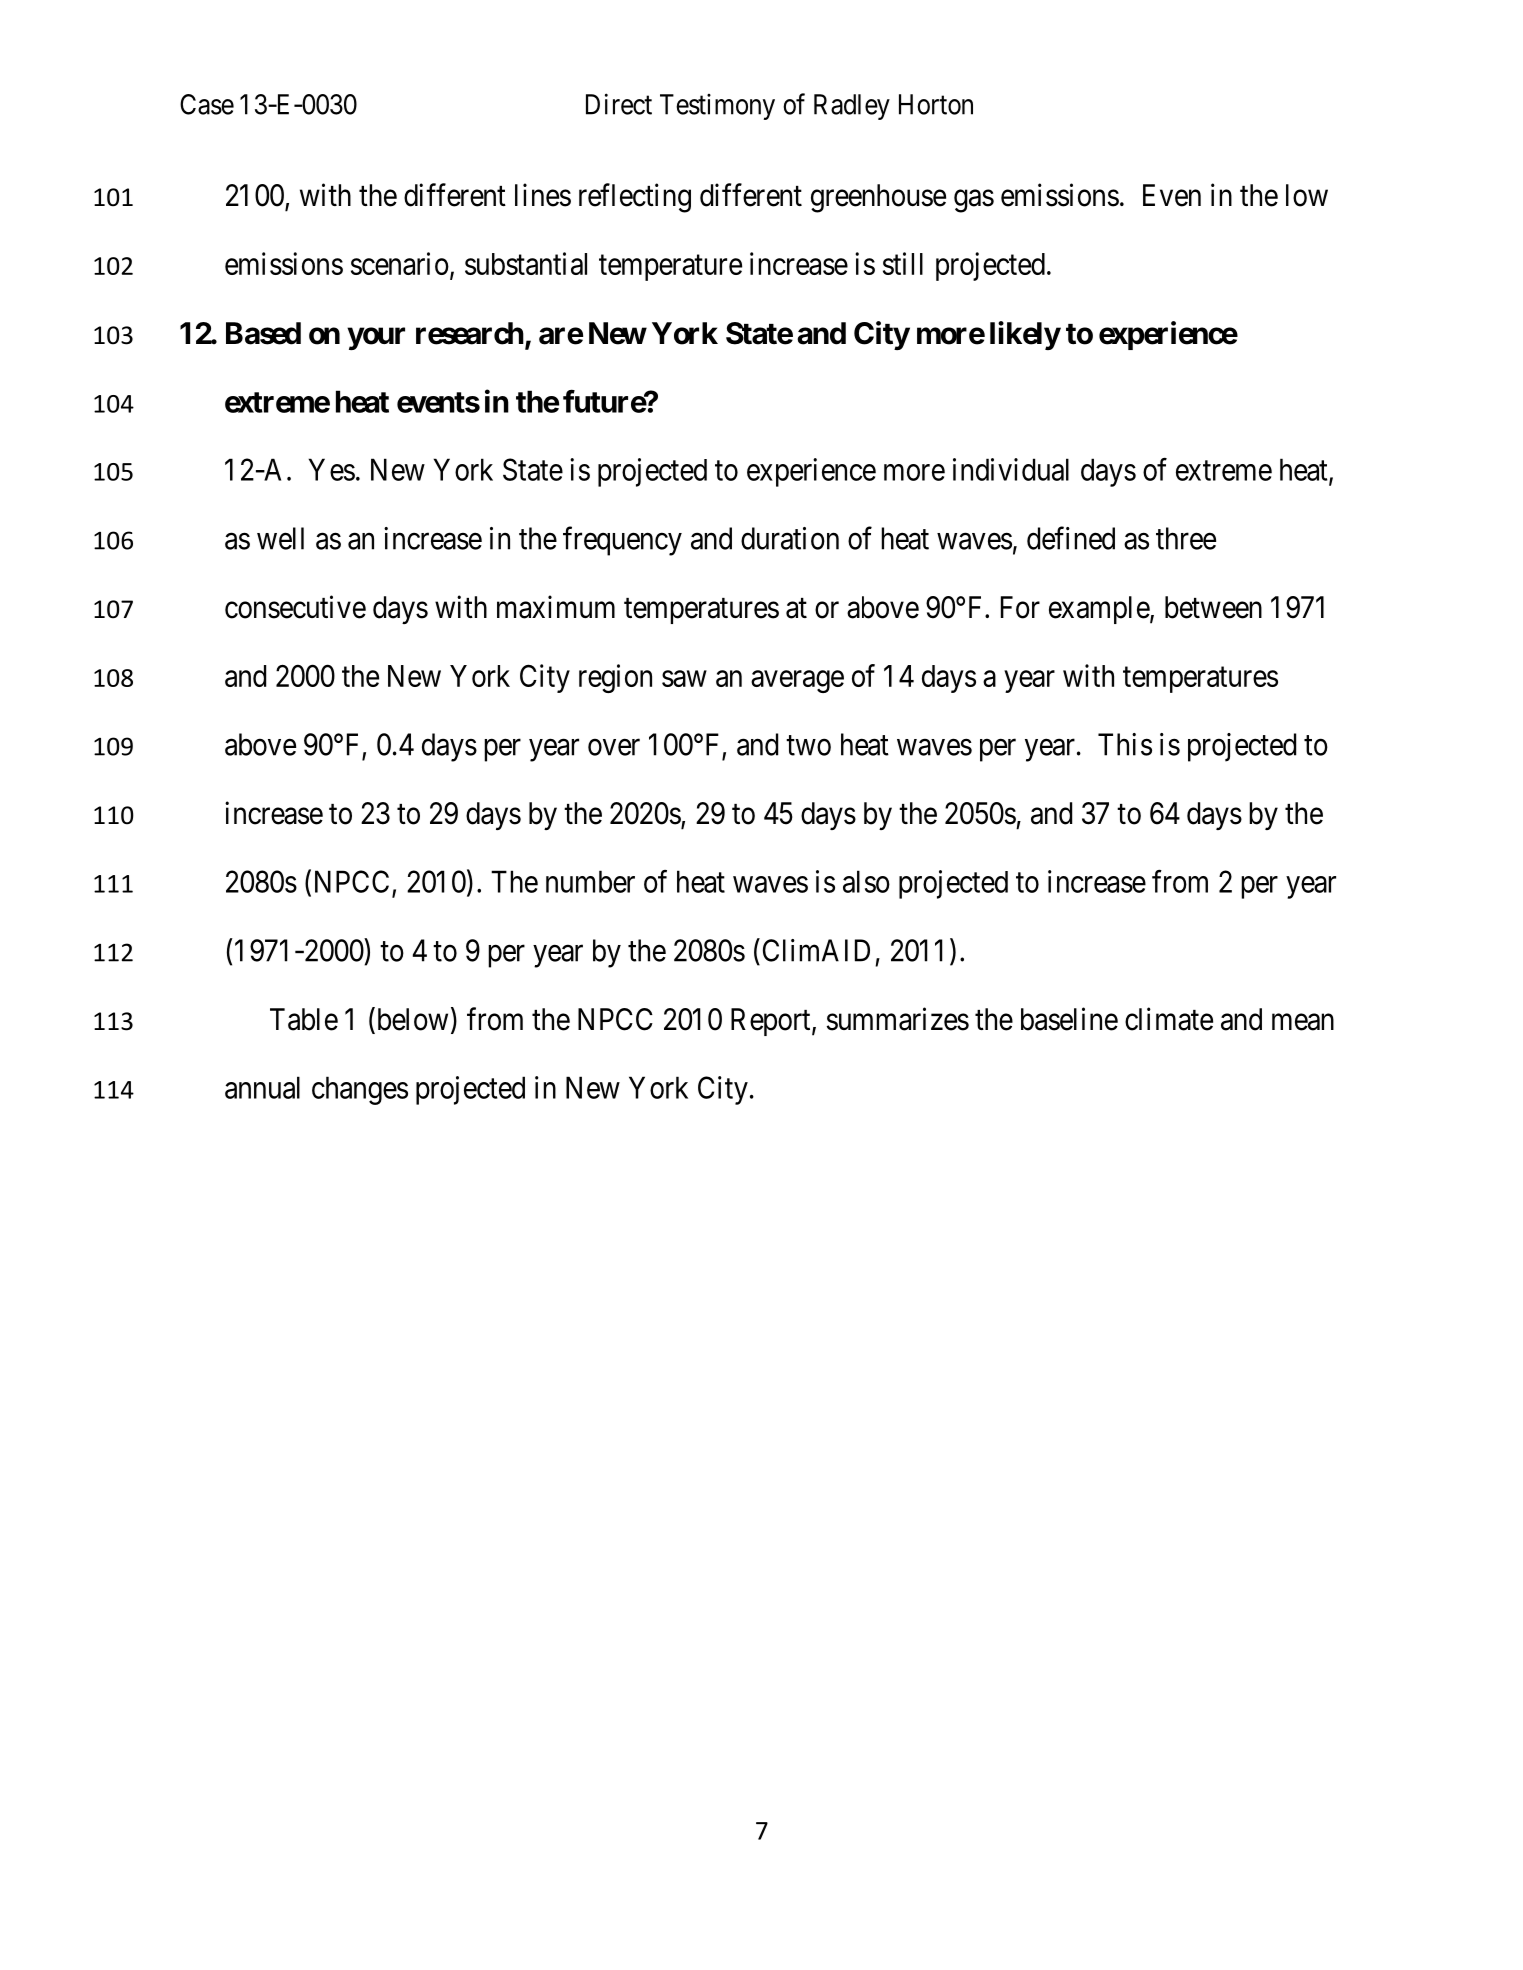 This screenshot has width=1523, height=1970. What do you see at coordinates (936, 104) in the screenshot?
I see `Horton` at bounding box center [936, 104].
